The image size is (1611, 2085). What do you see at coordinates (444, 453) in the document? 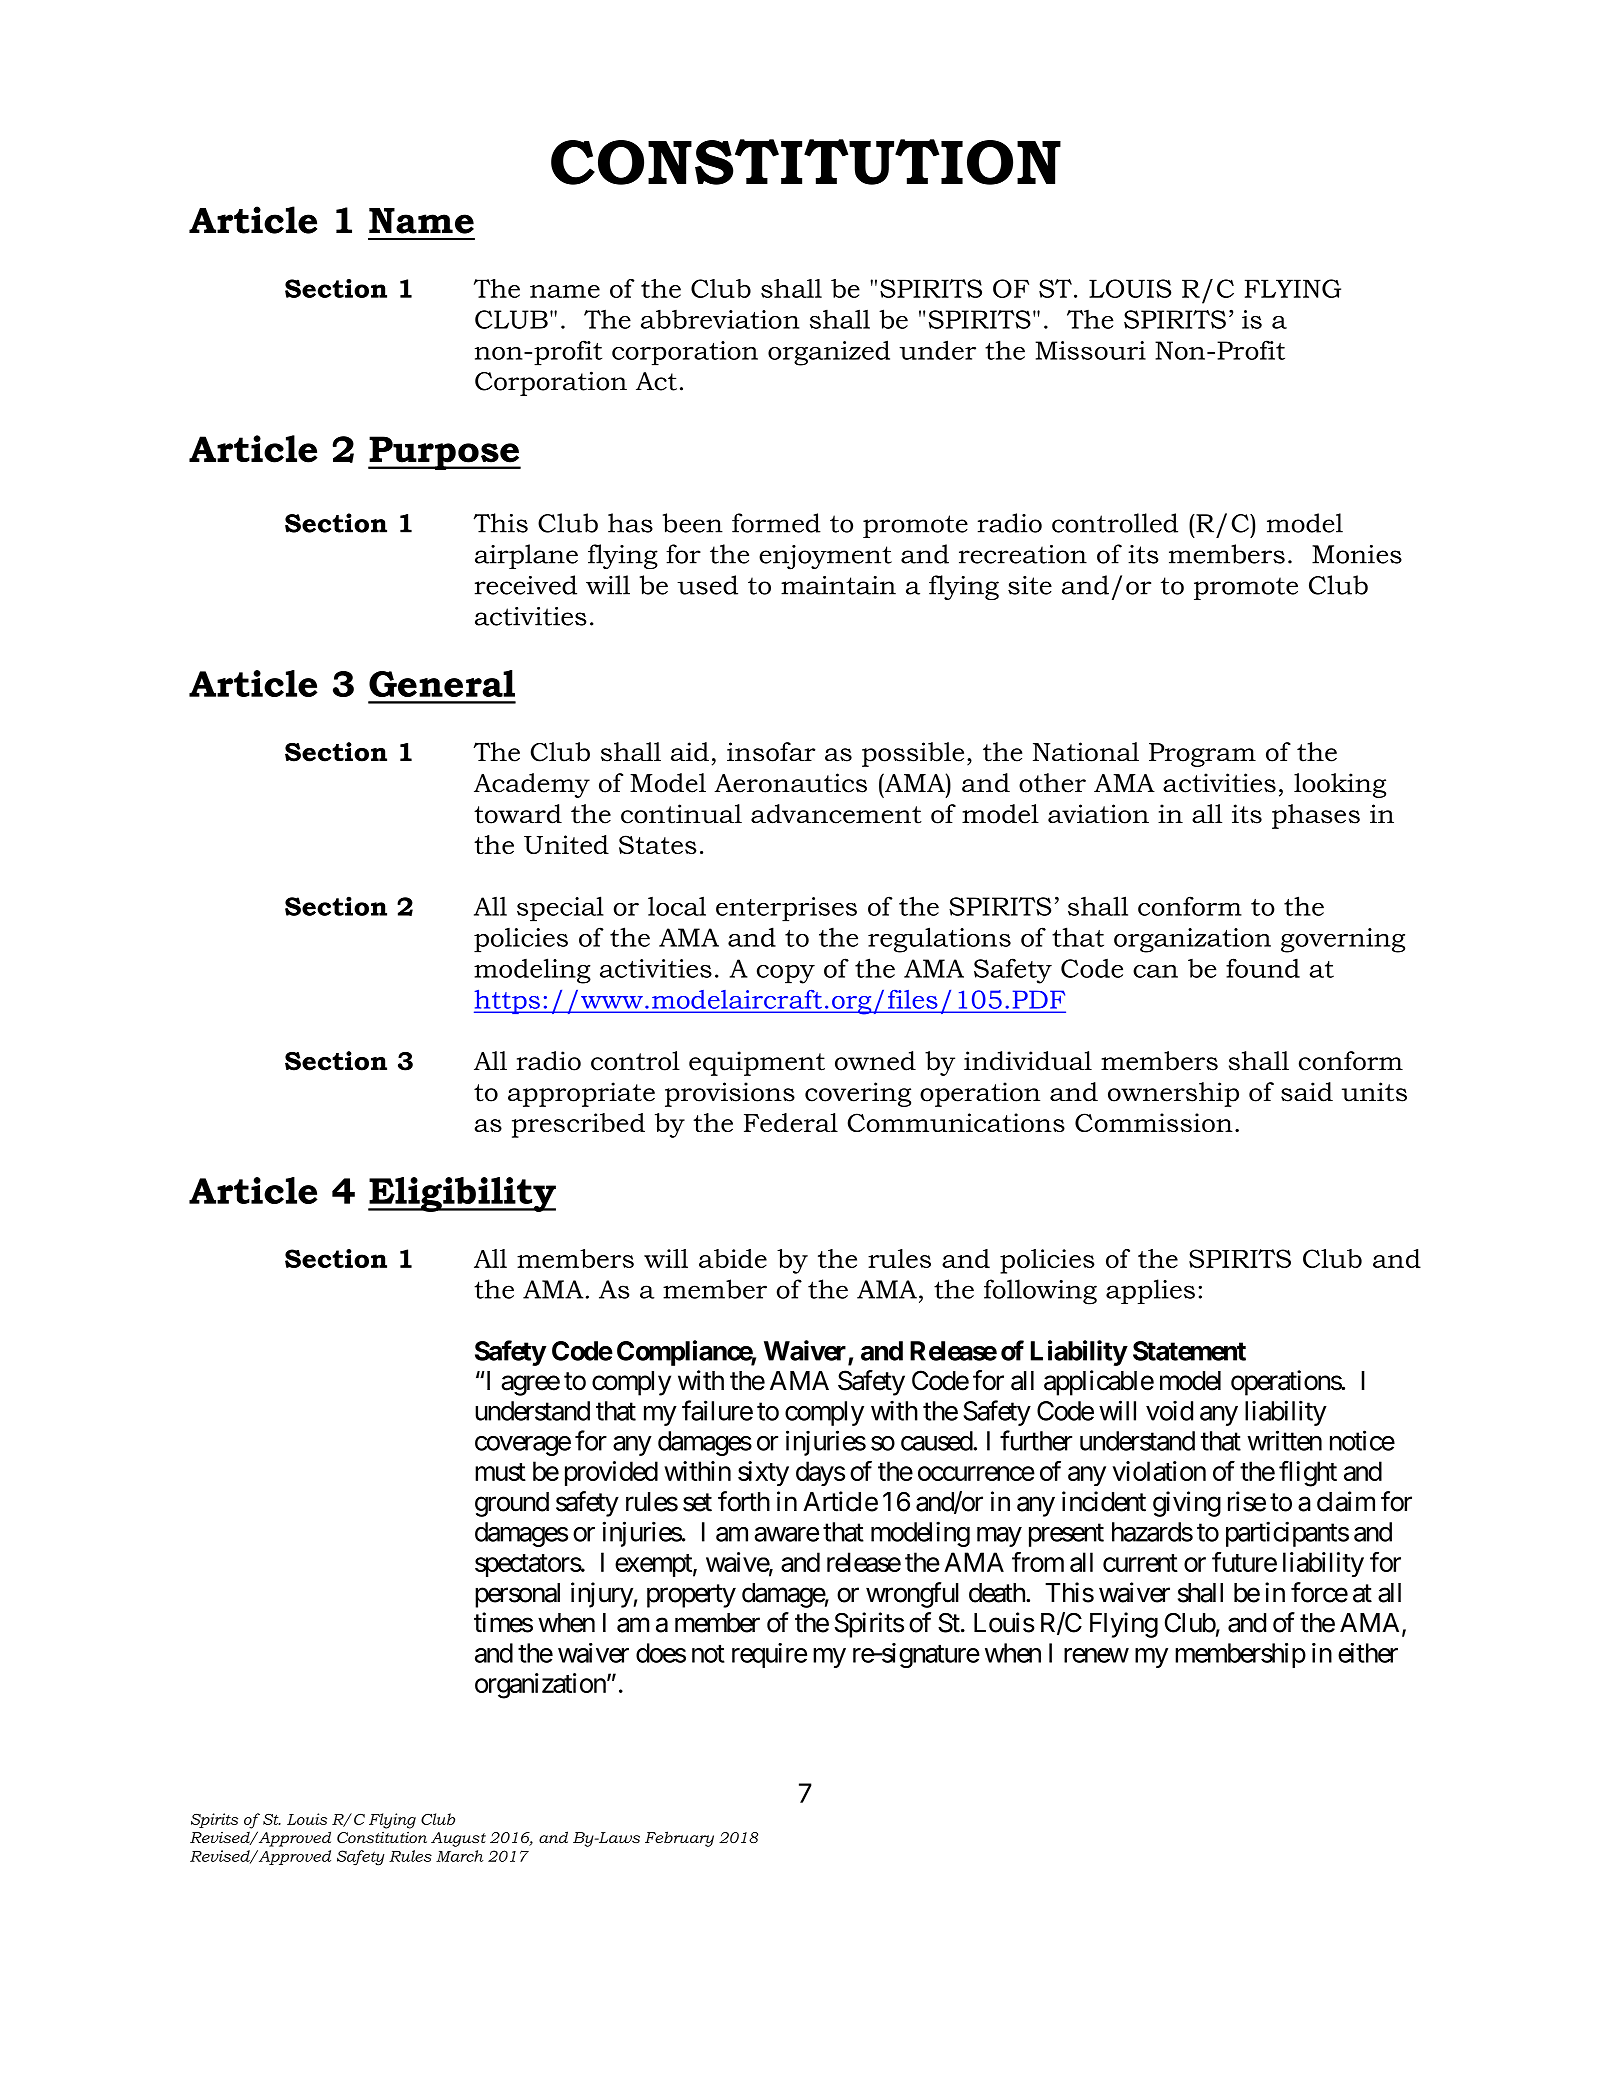
I see `Purpose` at bounding box center [444, 453].
